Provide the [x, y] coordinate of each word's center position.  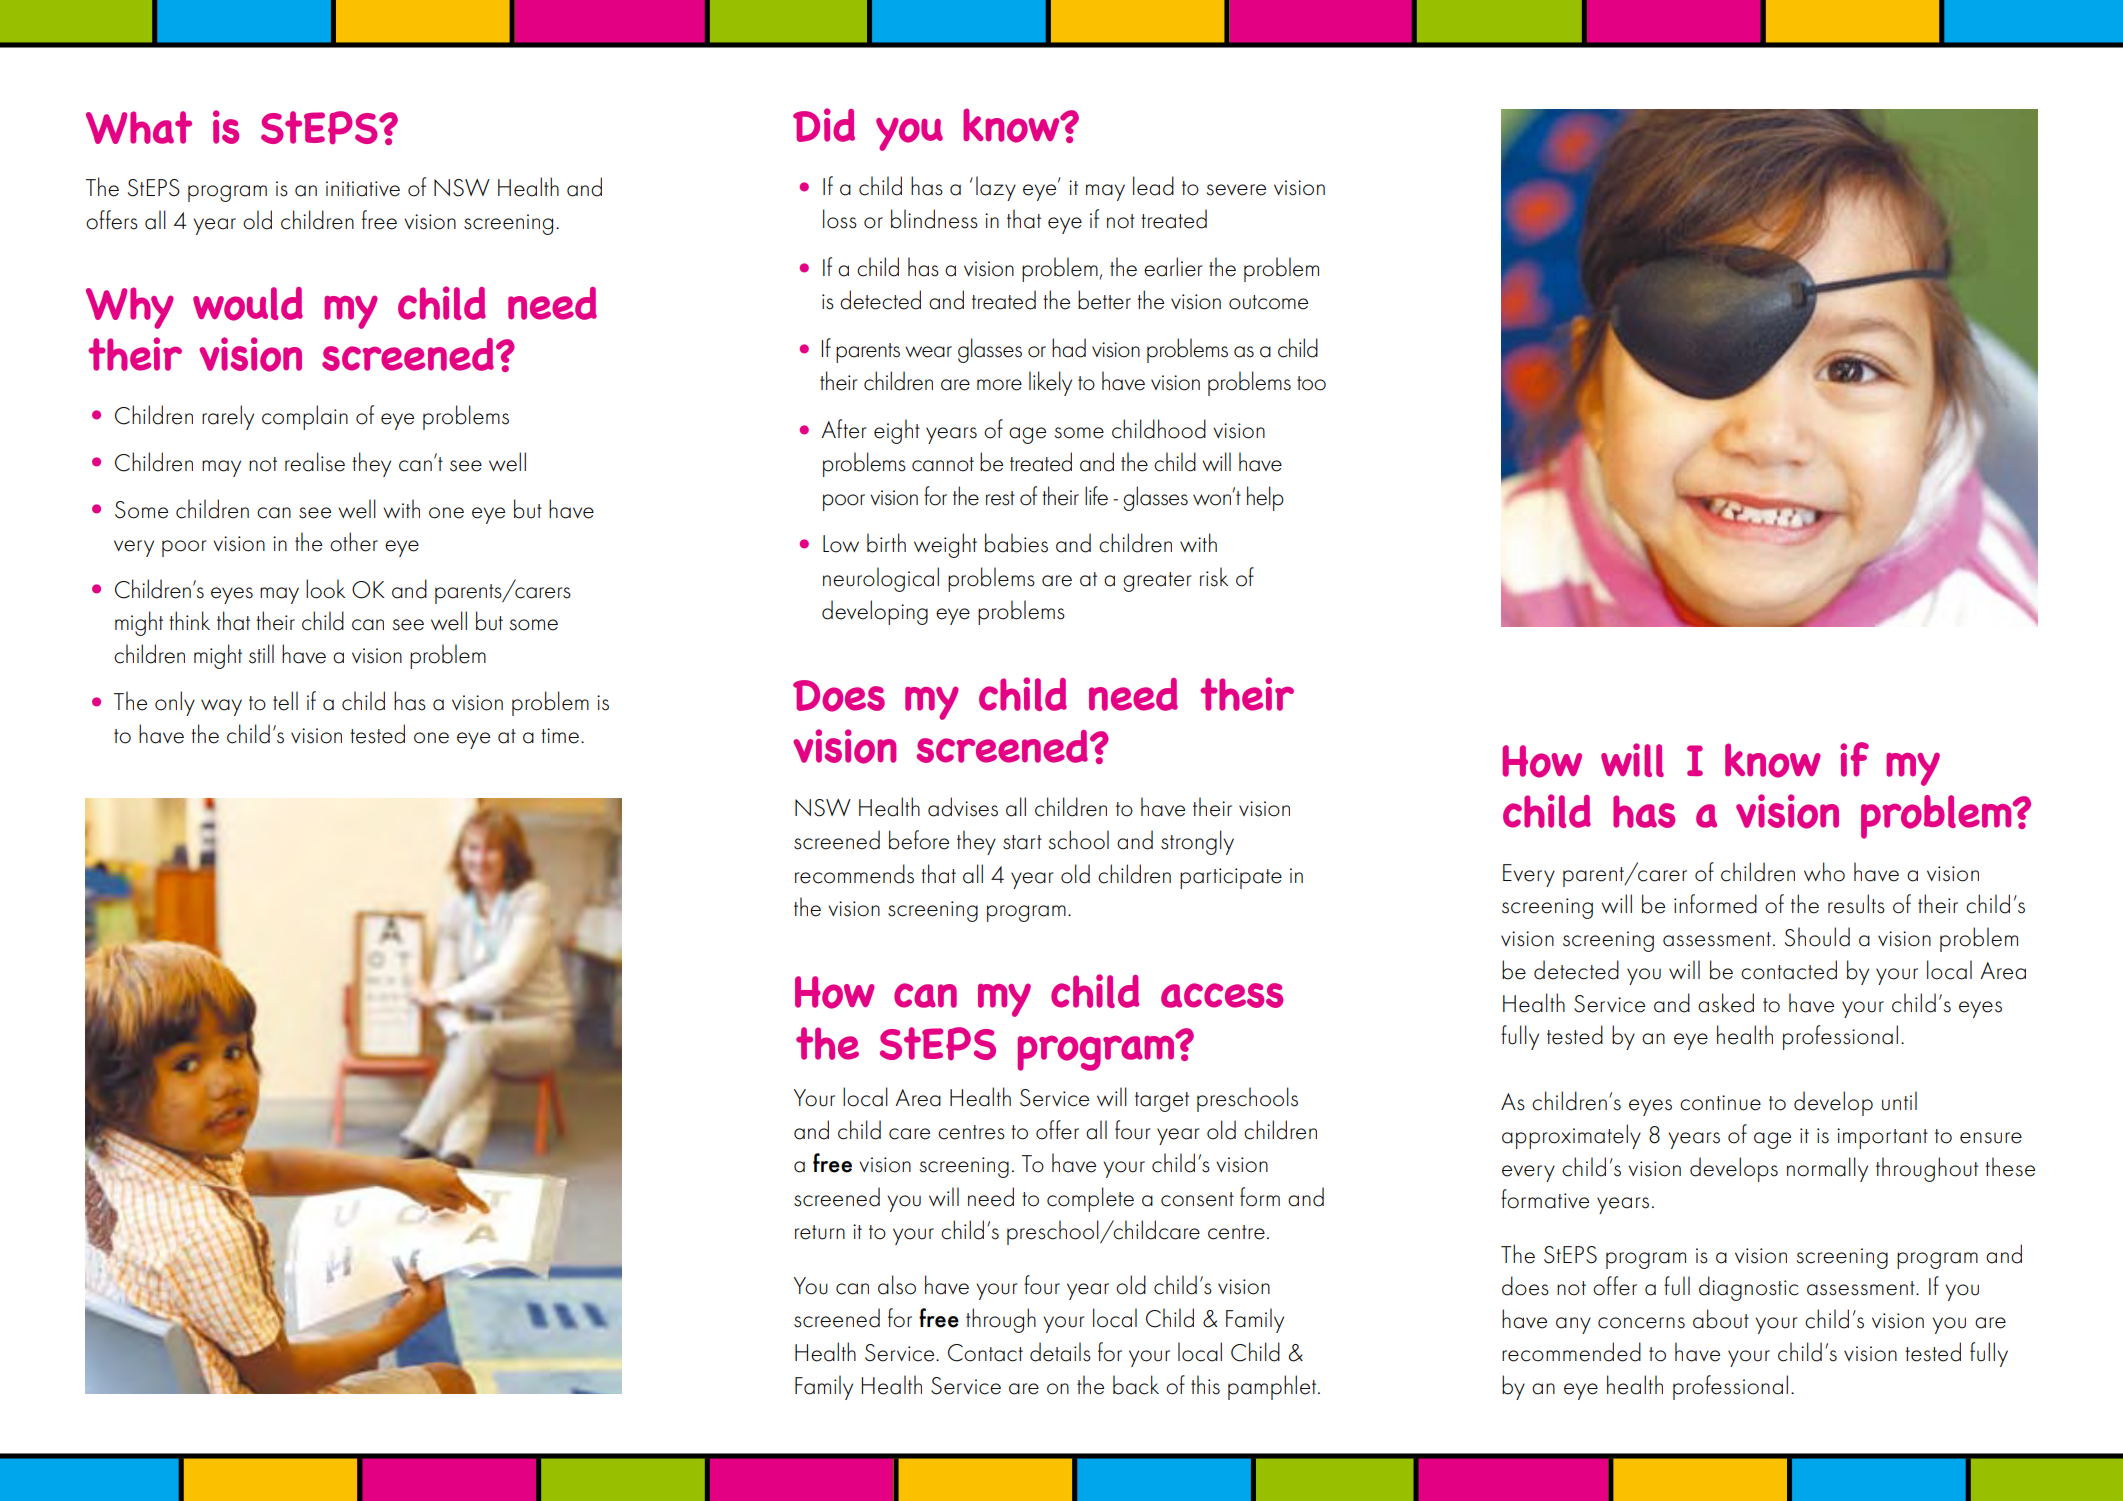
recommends [854, 874]
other [354, 542]
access [1222, 995]
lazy [996, 188]
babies [1016, 543]
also [897, 1285]
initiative [363, 189]
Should [1817, 937]
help [1265, 498]
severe [1236, 190]
